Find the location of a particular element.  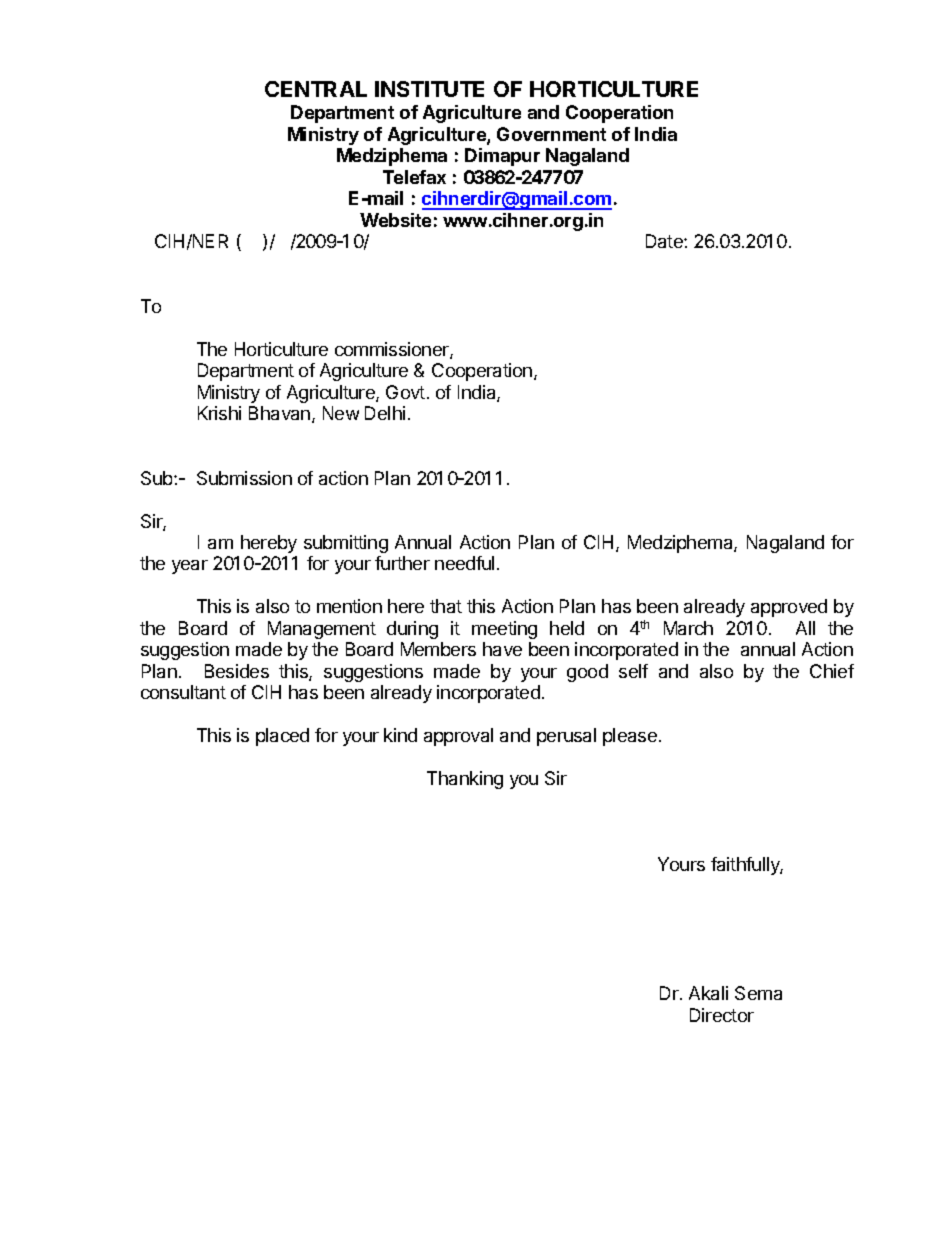

please is located at coordinates (630, 737).
